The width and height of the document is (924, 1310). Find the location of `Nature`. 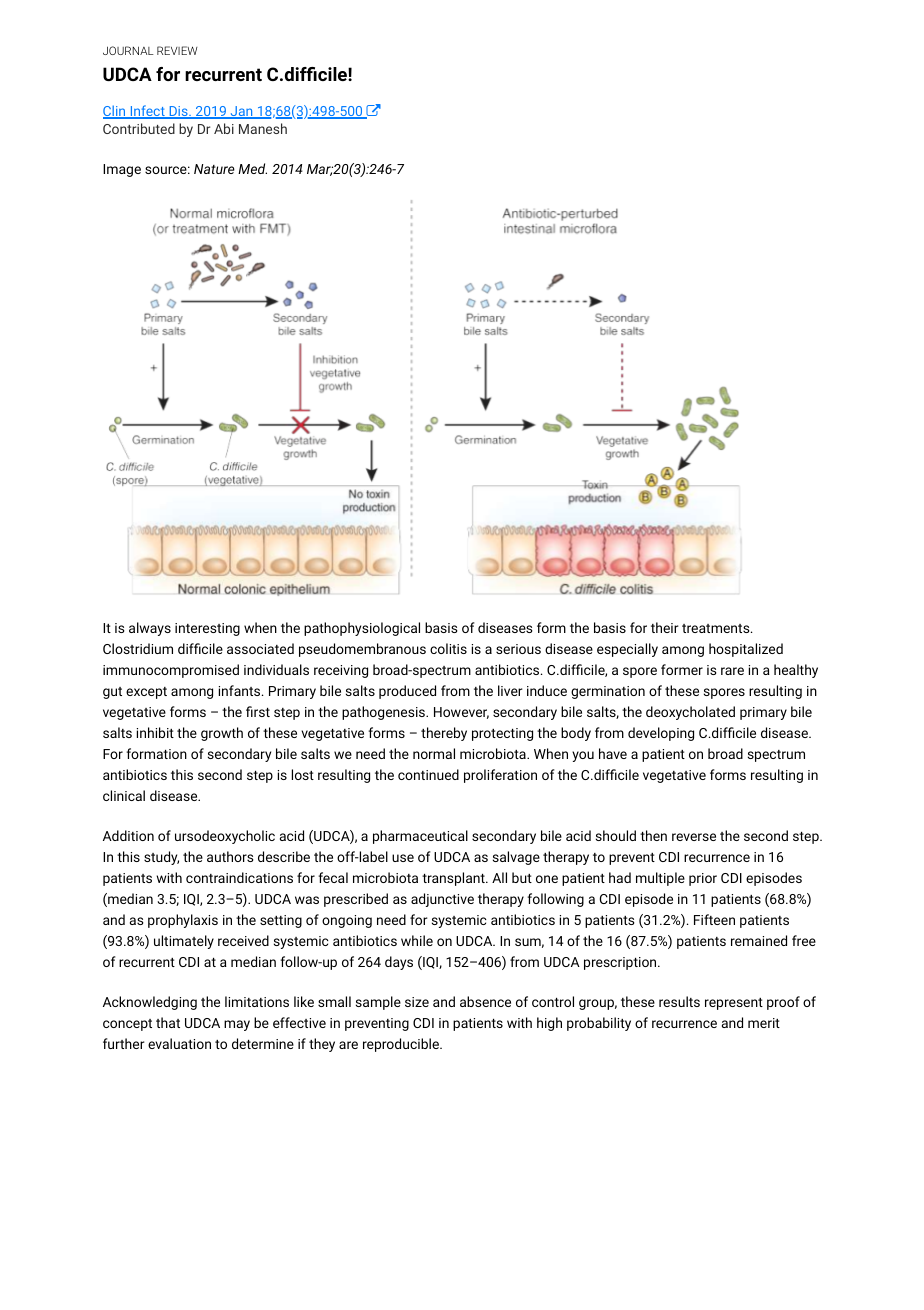

Nature is located at coordinates (214, 169).
